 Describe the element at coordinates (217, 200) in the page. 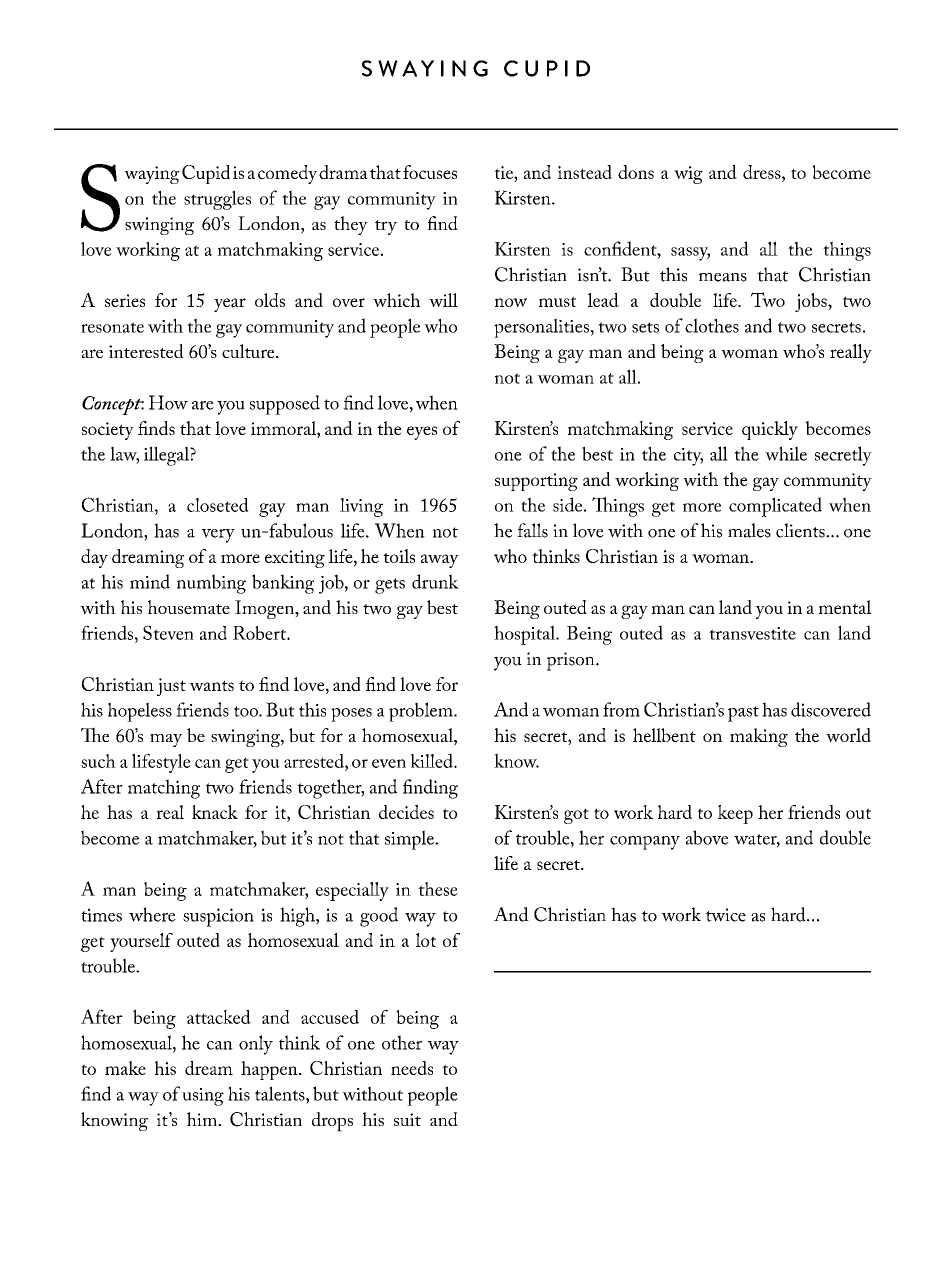

I see `struggles` at that location.
